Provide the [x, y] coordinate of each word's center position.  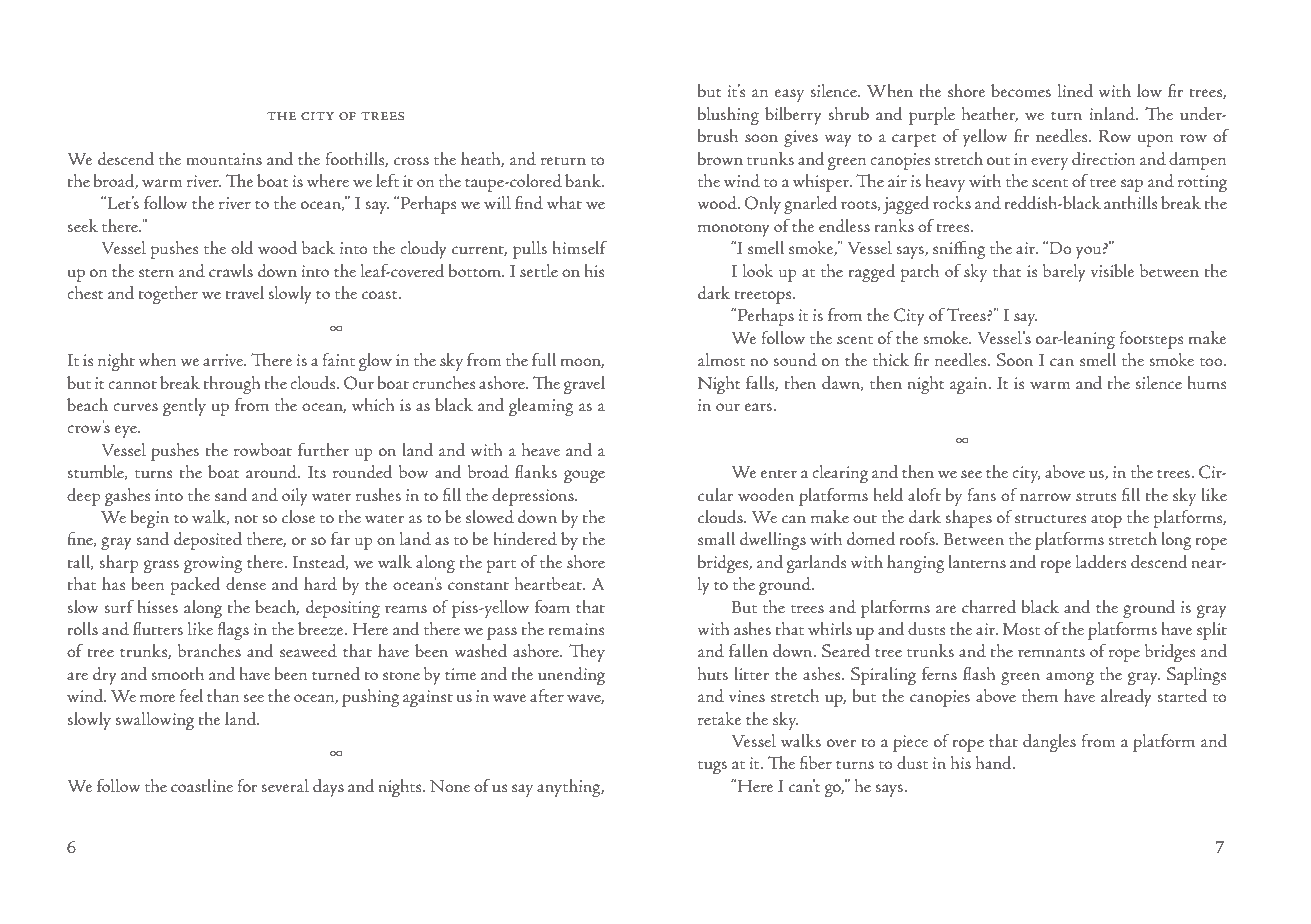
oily [295, 497]
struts [1096, 497]
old [242, 248]
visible [1113, 270]
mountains [224, 159]
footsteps [1151, 340]
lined [1075, 91]
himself [579, 247]
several [285, 785]
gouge [584, 476]
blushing [728, 116]
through [231, 385]
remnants [1051, 653]
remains [576, 629]
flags [233, 631]
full [544, 359]
